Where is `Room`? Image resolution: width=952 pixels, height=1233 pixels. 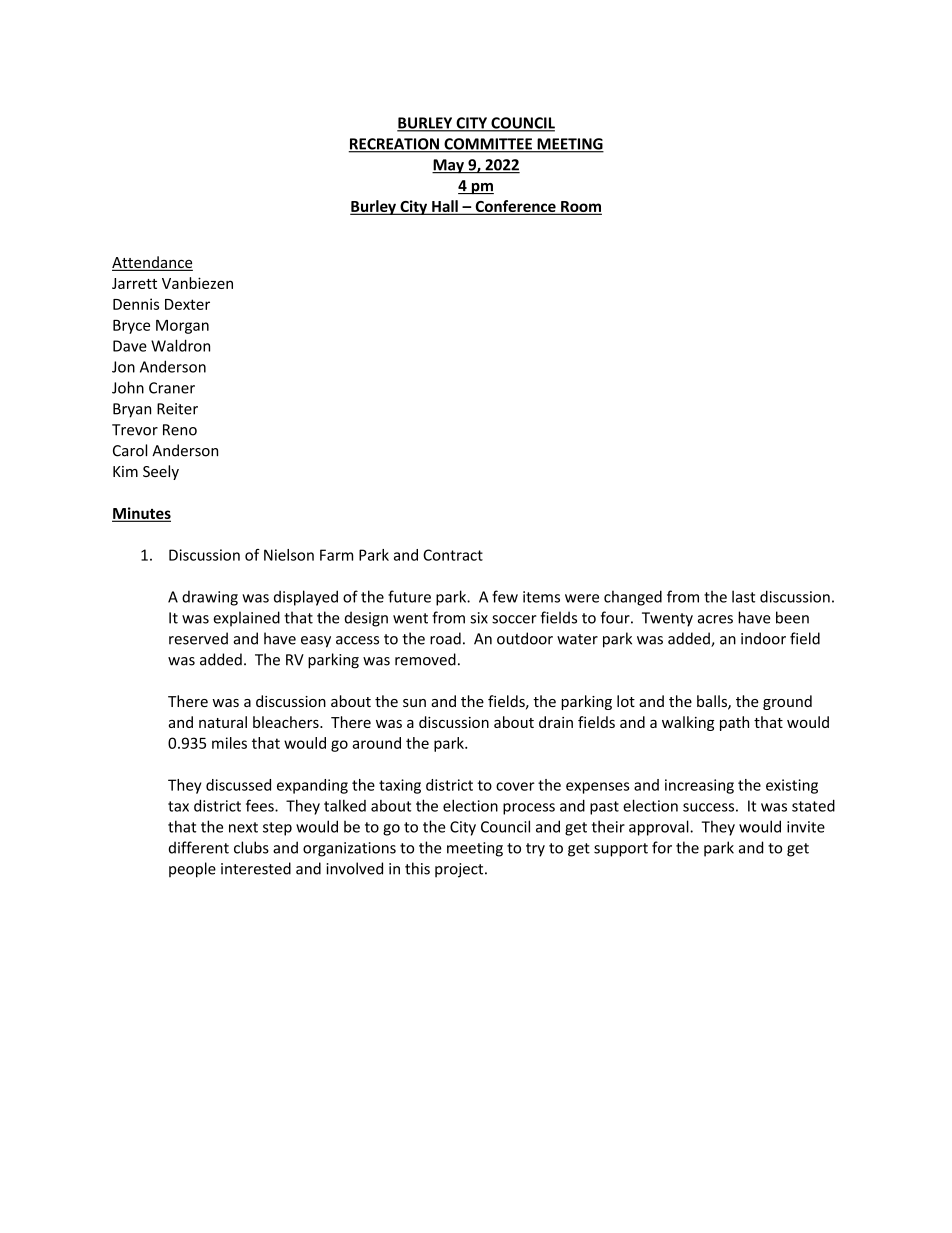 Room is located at coordinates (580, 208).
